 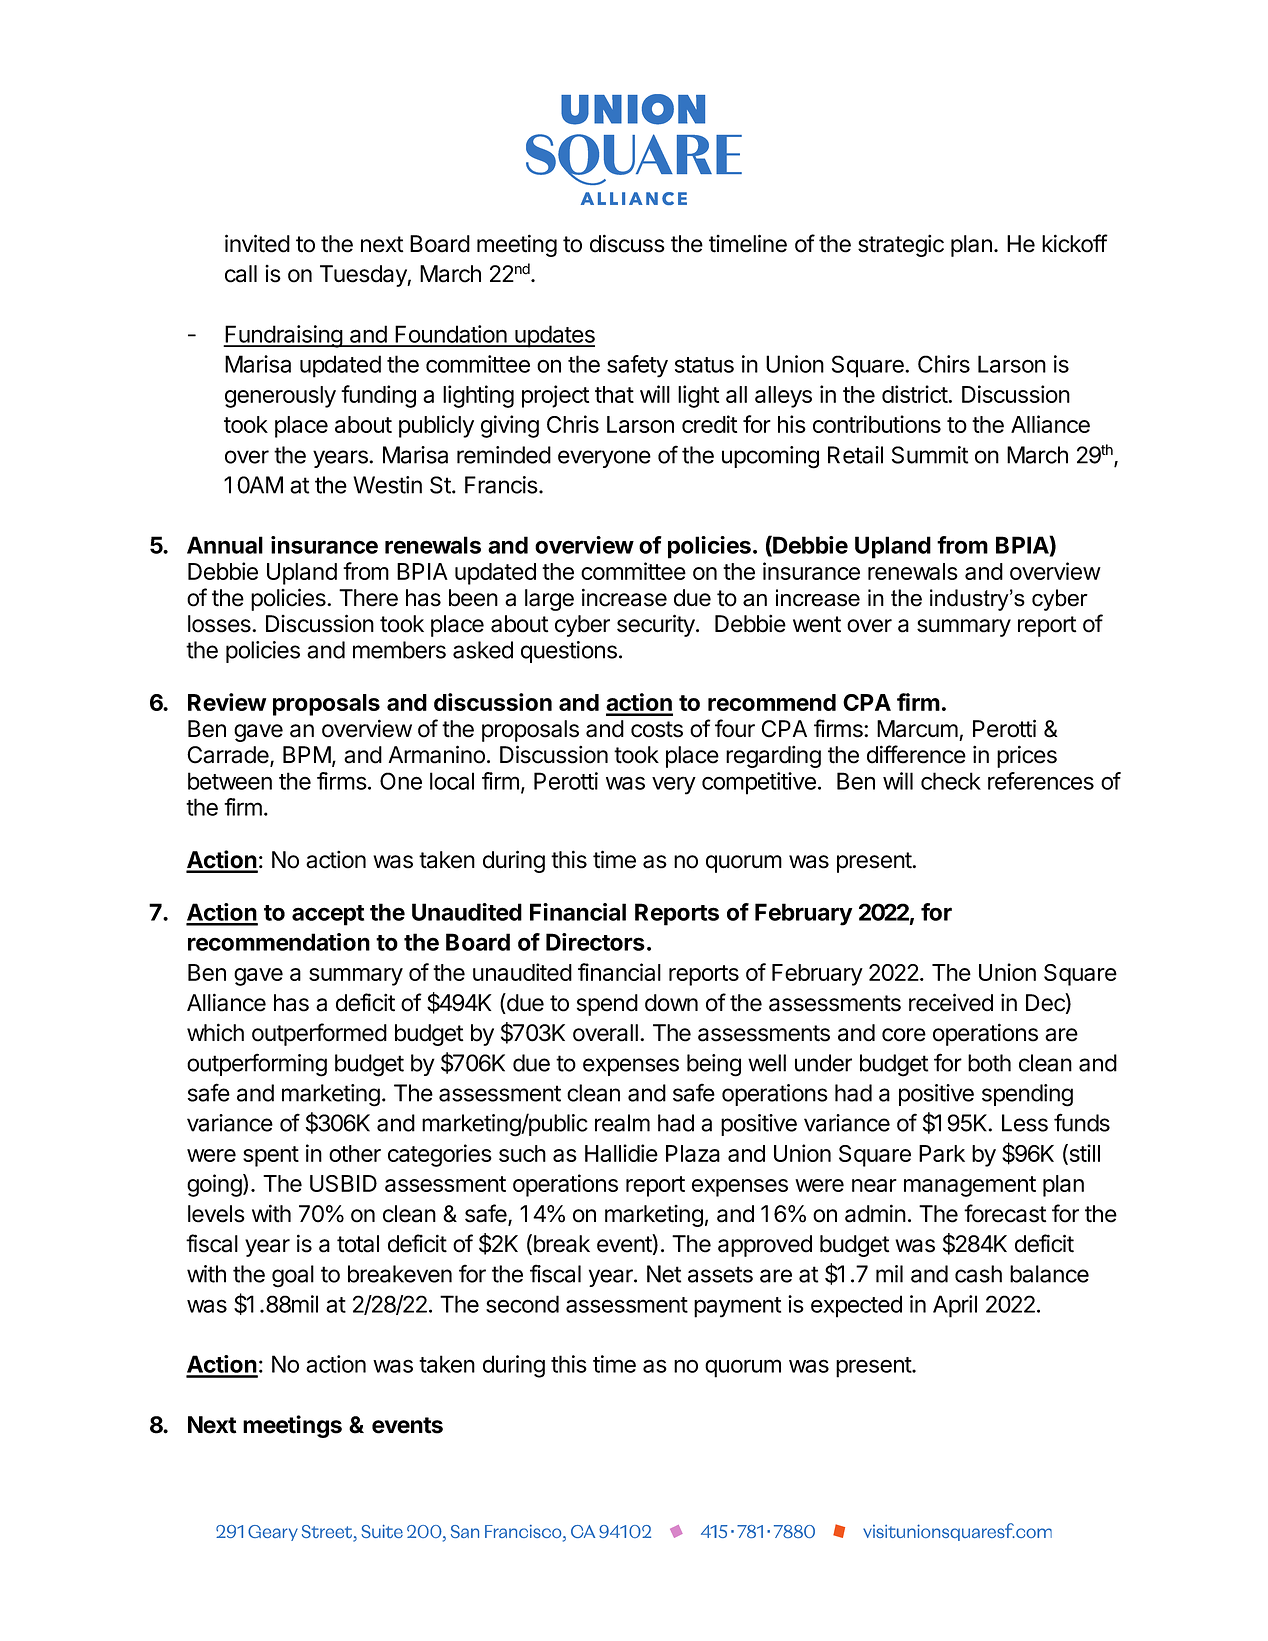 What do you see at coordinates (241, 274) in the screenshot?
I see `call` at bounding box center [241, 274].
